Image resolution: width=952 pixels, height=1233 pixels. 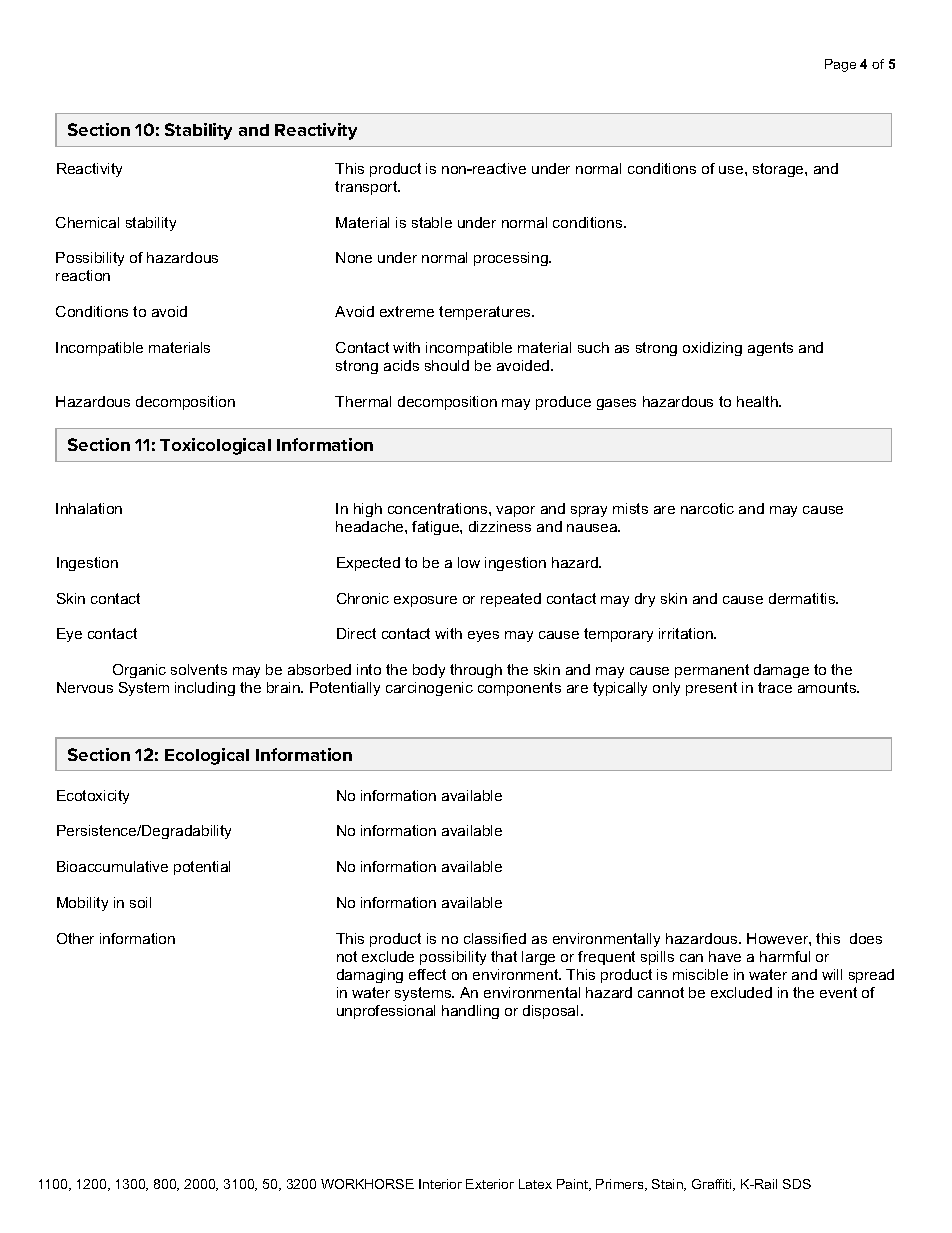 I want to click on carcinogenic, so click(x=429, y=689).
